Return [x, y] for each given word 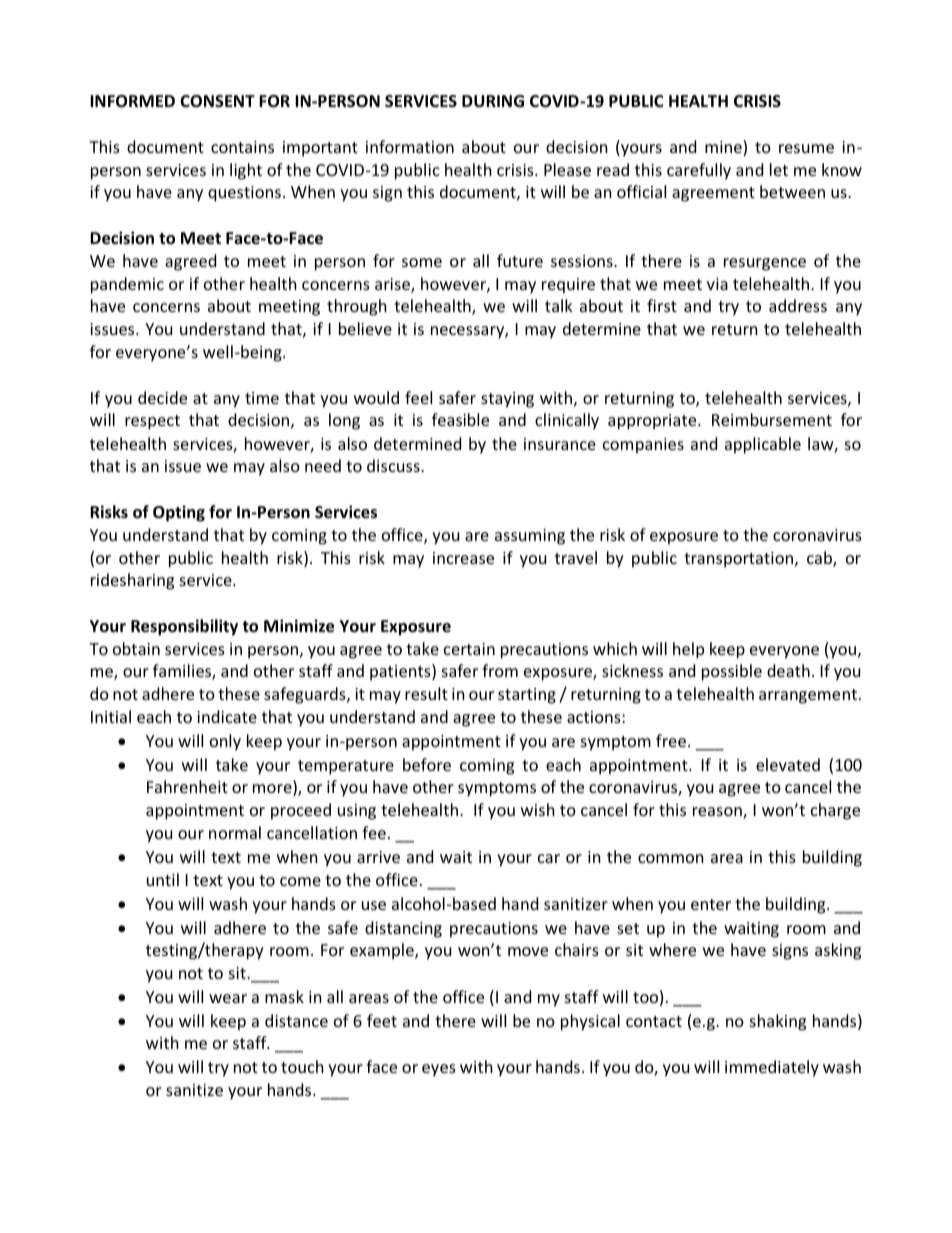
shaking [778, 1022]
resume [806, 148]
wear [228, 998]
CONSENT [217, 101]
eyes [439, 1070]
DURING [493, 101]
